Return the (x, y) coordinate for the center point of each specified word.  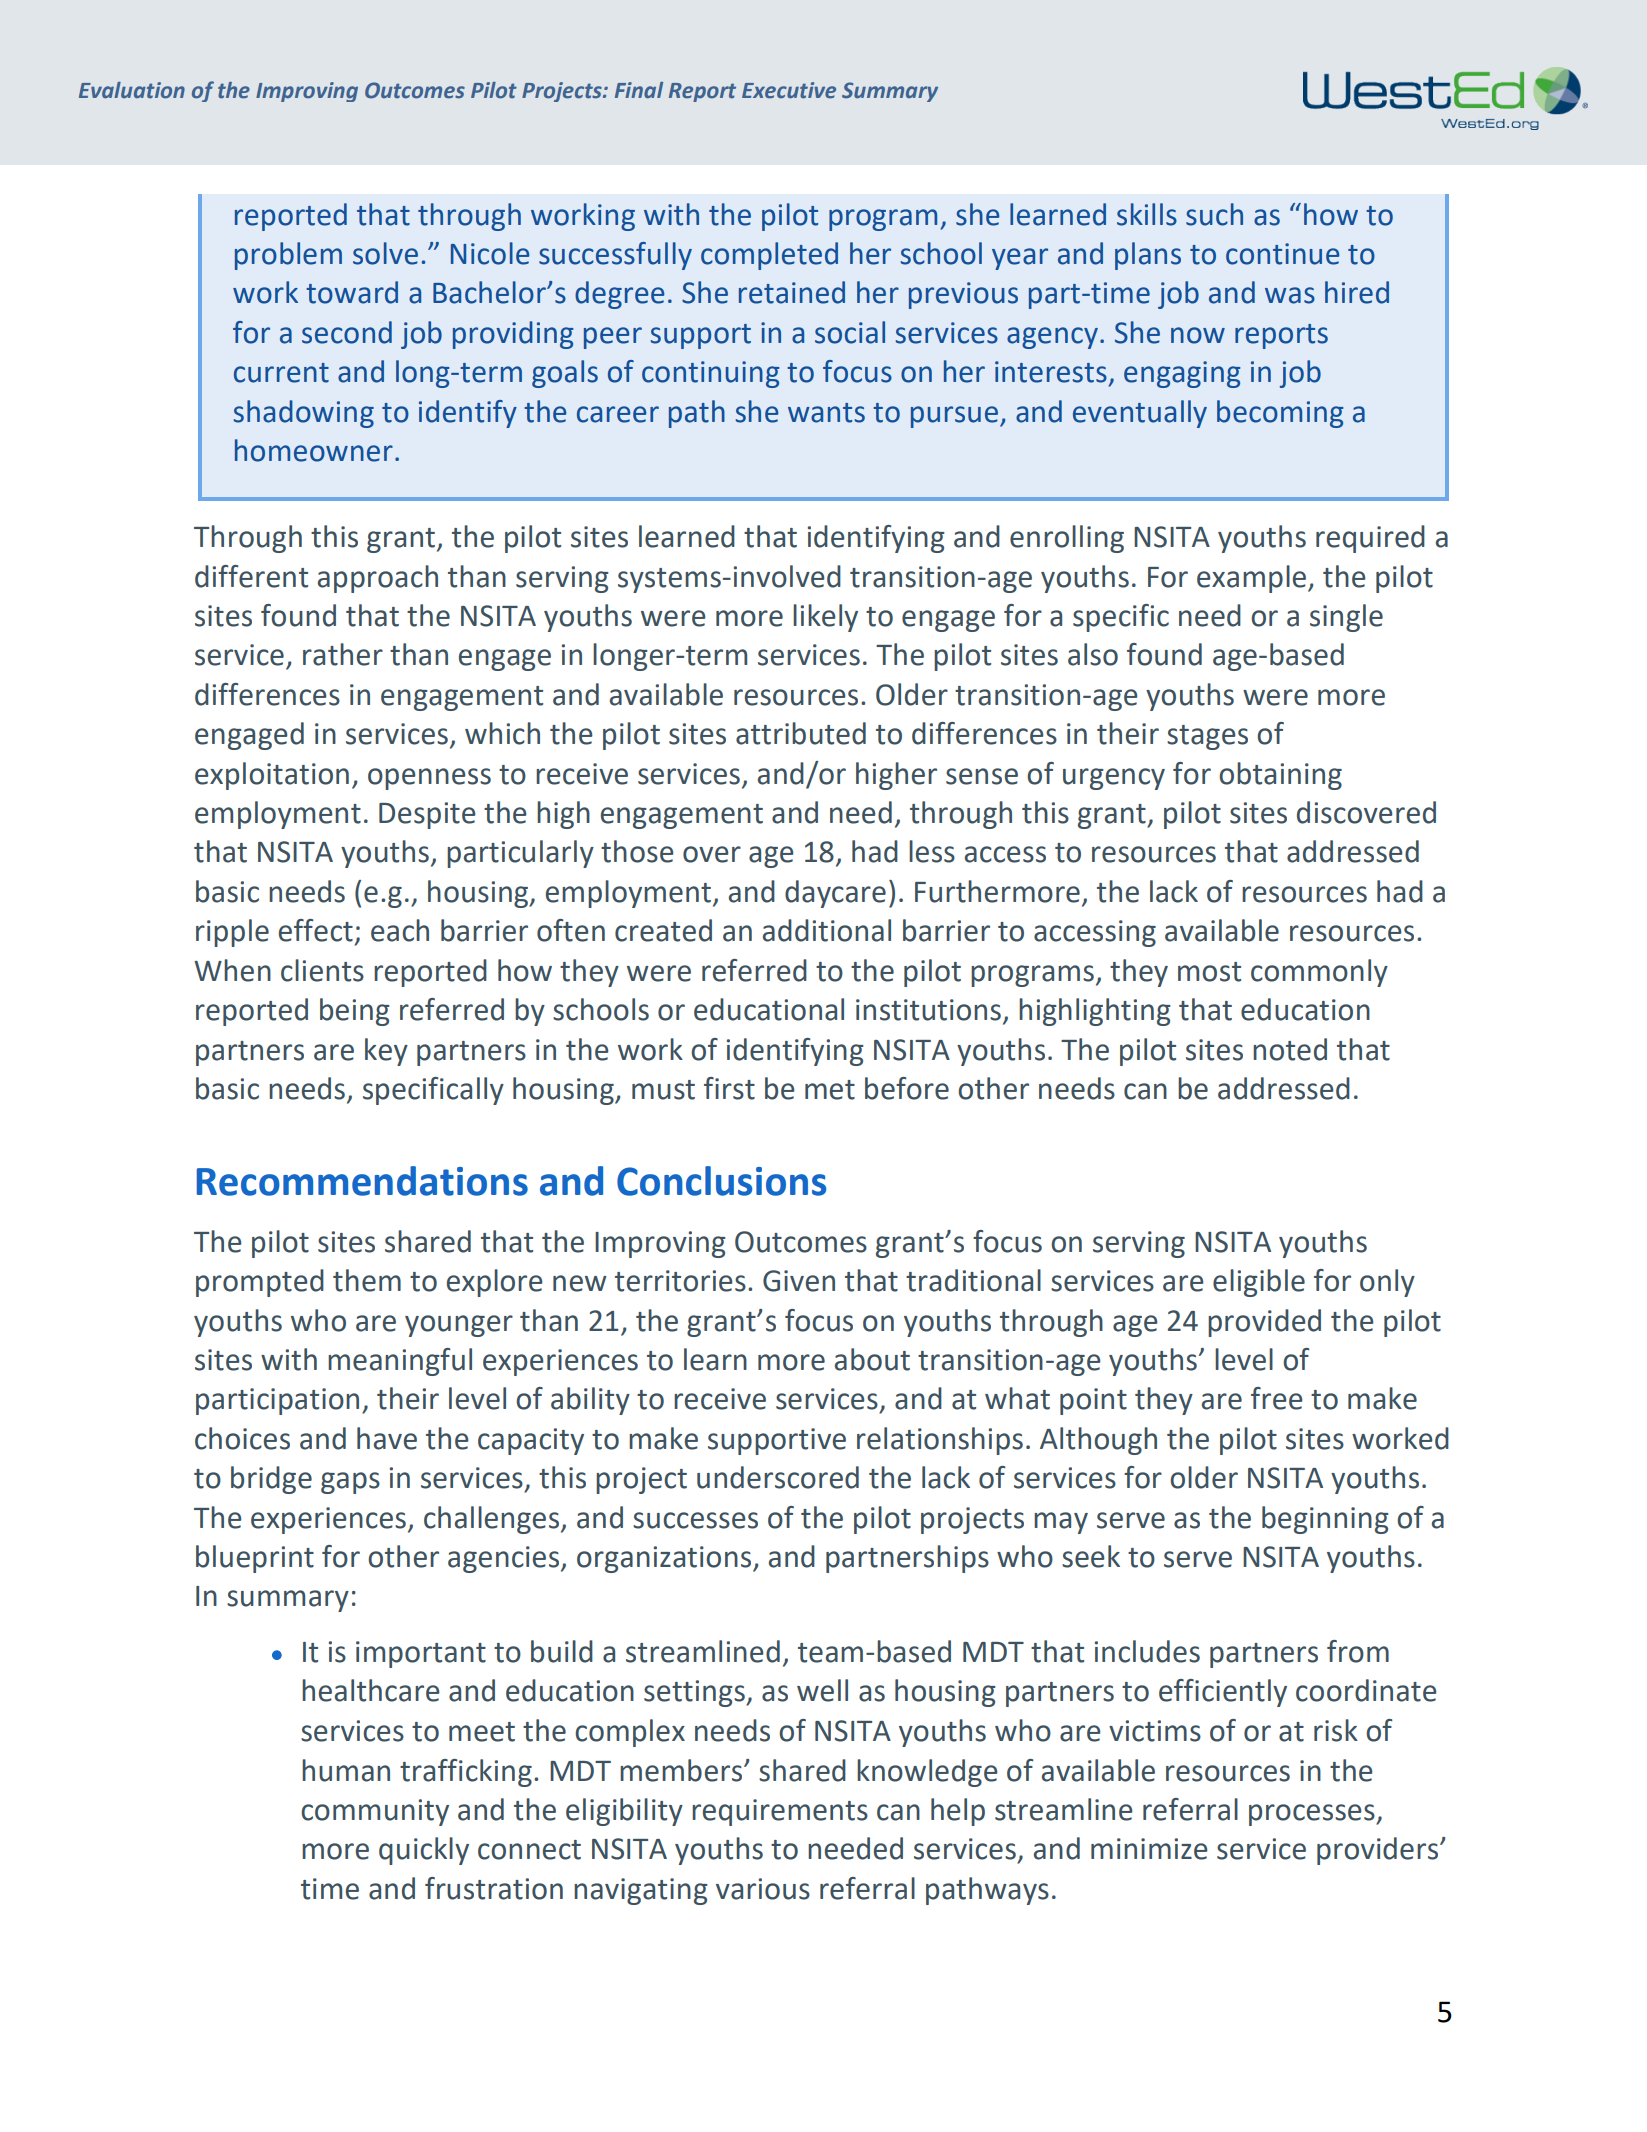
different (251, 576)
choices (242, 1438)
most (1209, 972)
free (1277, 1398)
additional (827, 930)
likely (825, 618)
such (1214, 214)
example (1251, 579)
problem (288, 256)
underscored (778, 1477)
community (375, 1812)
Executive (789, 90)
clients (322, 970)
